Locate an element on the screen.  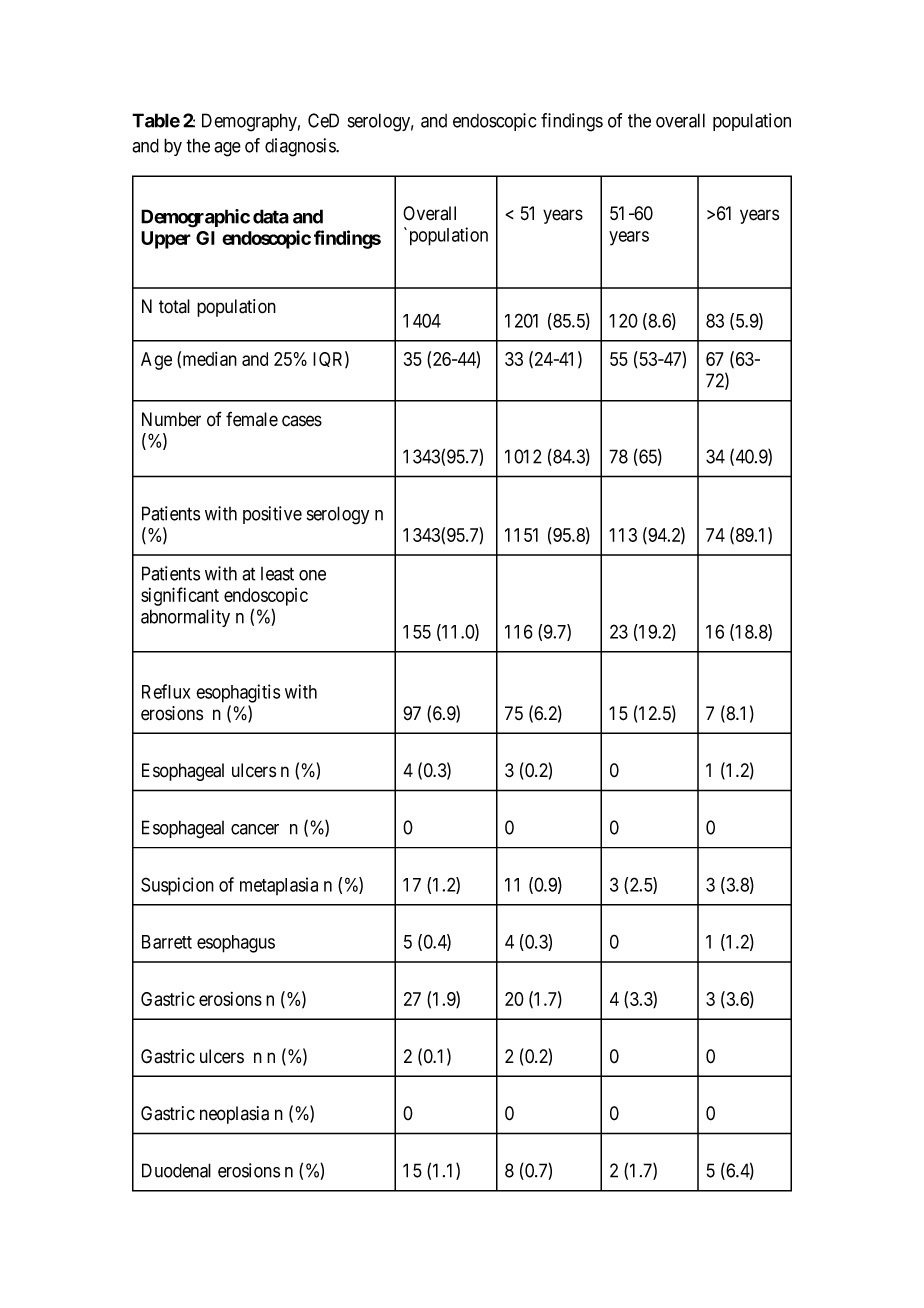
Duodenal is located at coordinates (176, 1170).
